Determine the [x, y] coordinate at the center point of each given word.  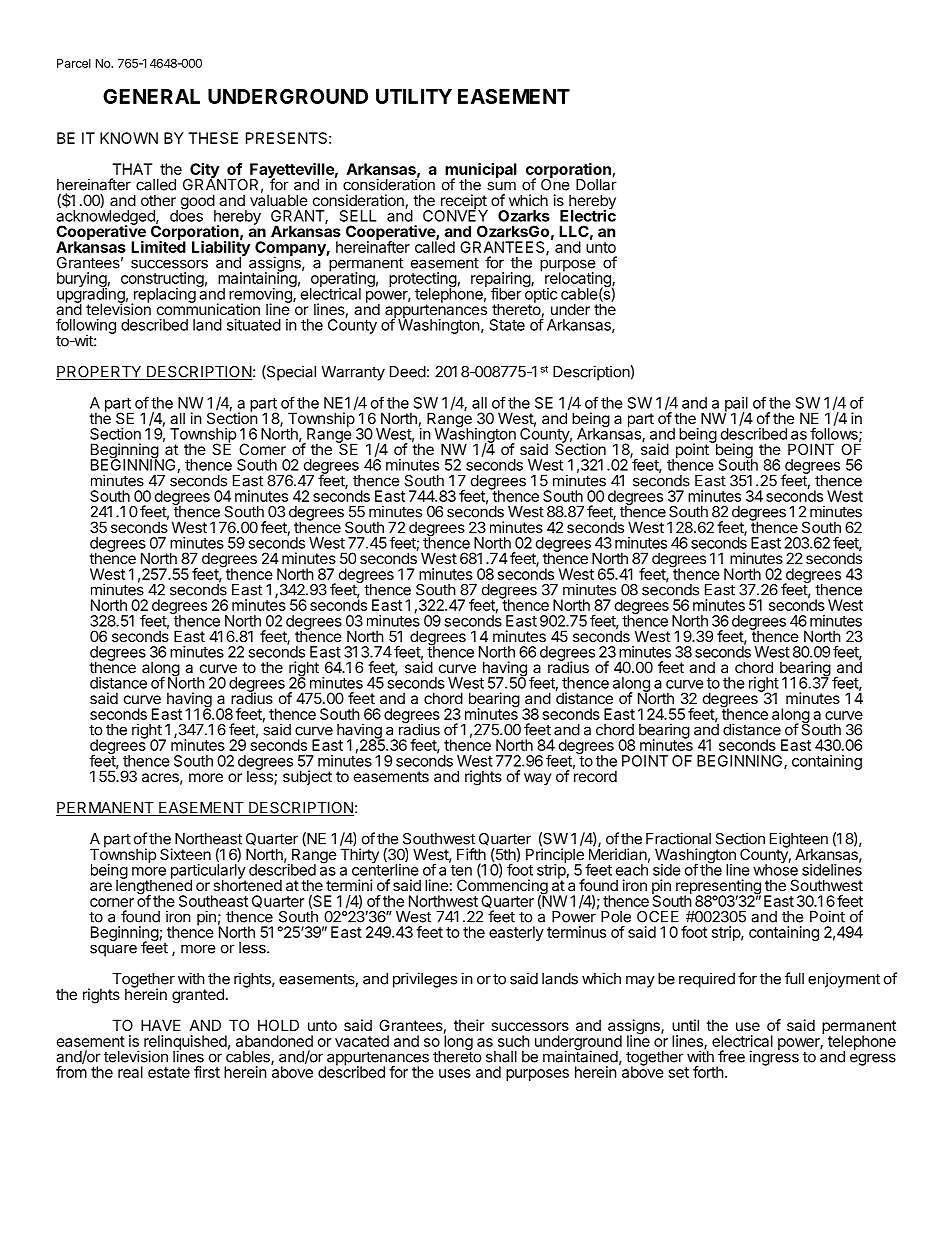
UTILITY [414, 96]
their [469, 1025]
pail [737, 405]
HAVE [161, 1025]
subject [307, 777]
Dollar [596, 184]
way [538, 779]
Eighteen [799, 841]
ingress [774, 1057]
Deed [408, 372]
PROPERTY [100, 373]
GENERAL [151, 96]
